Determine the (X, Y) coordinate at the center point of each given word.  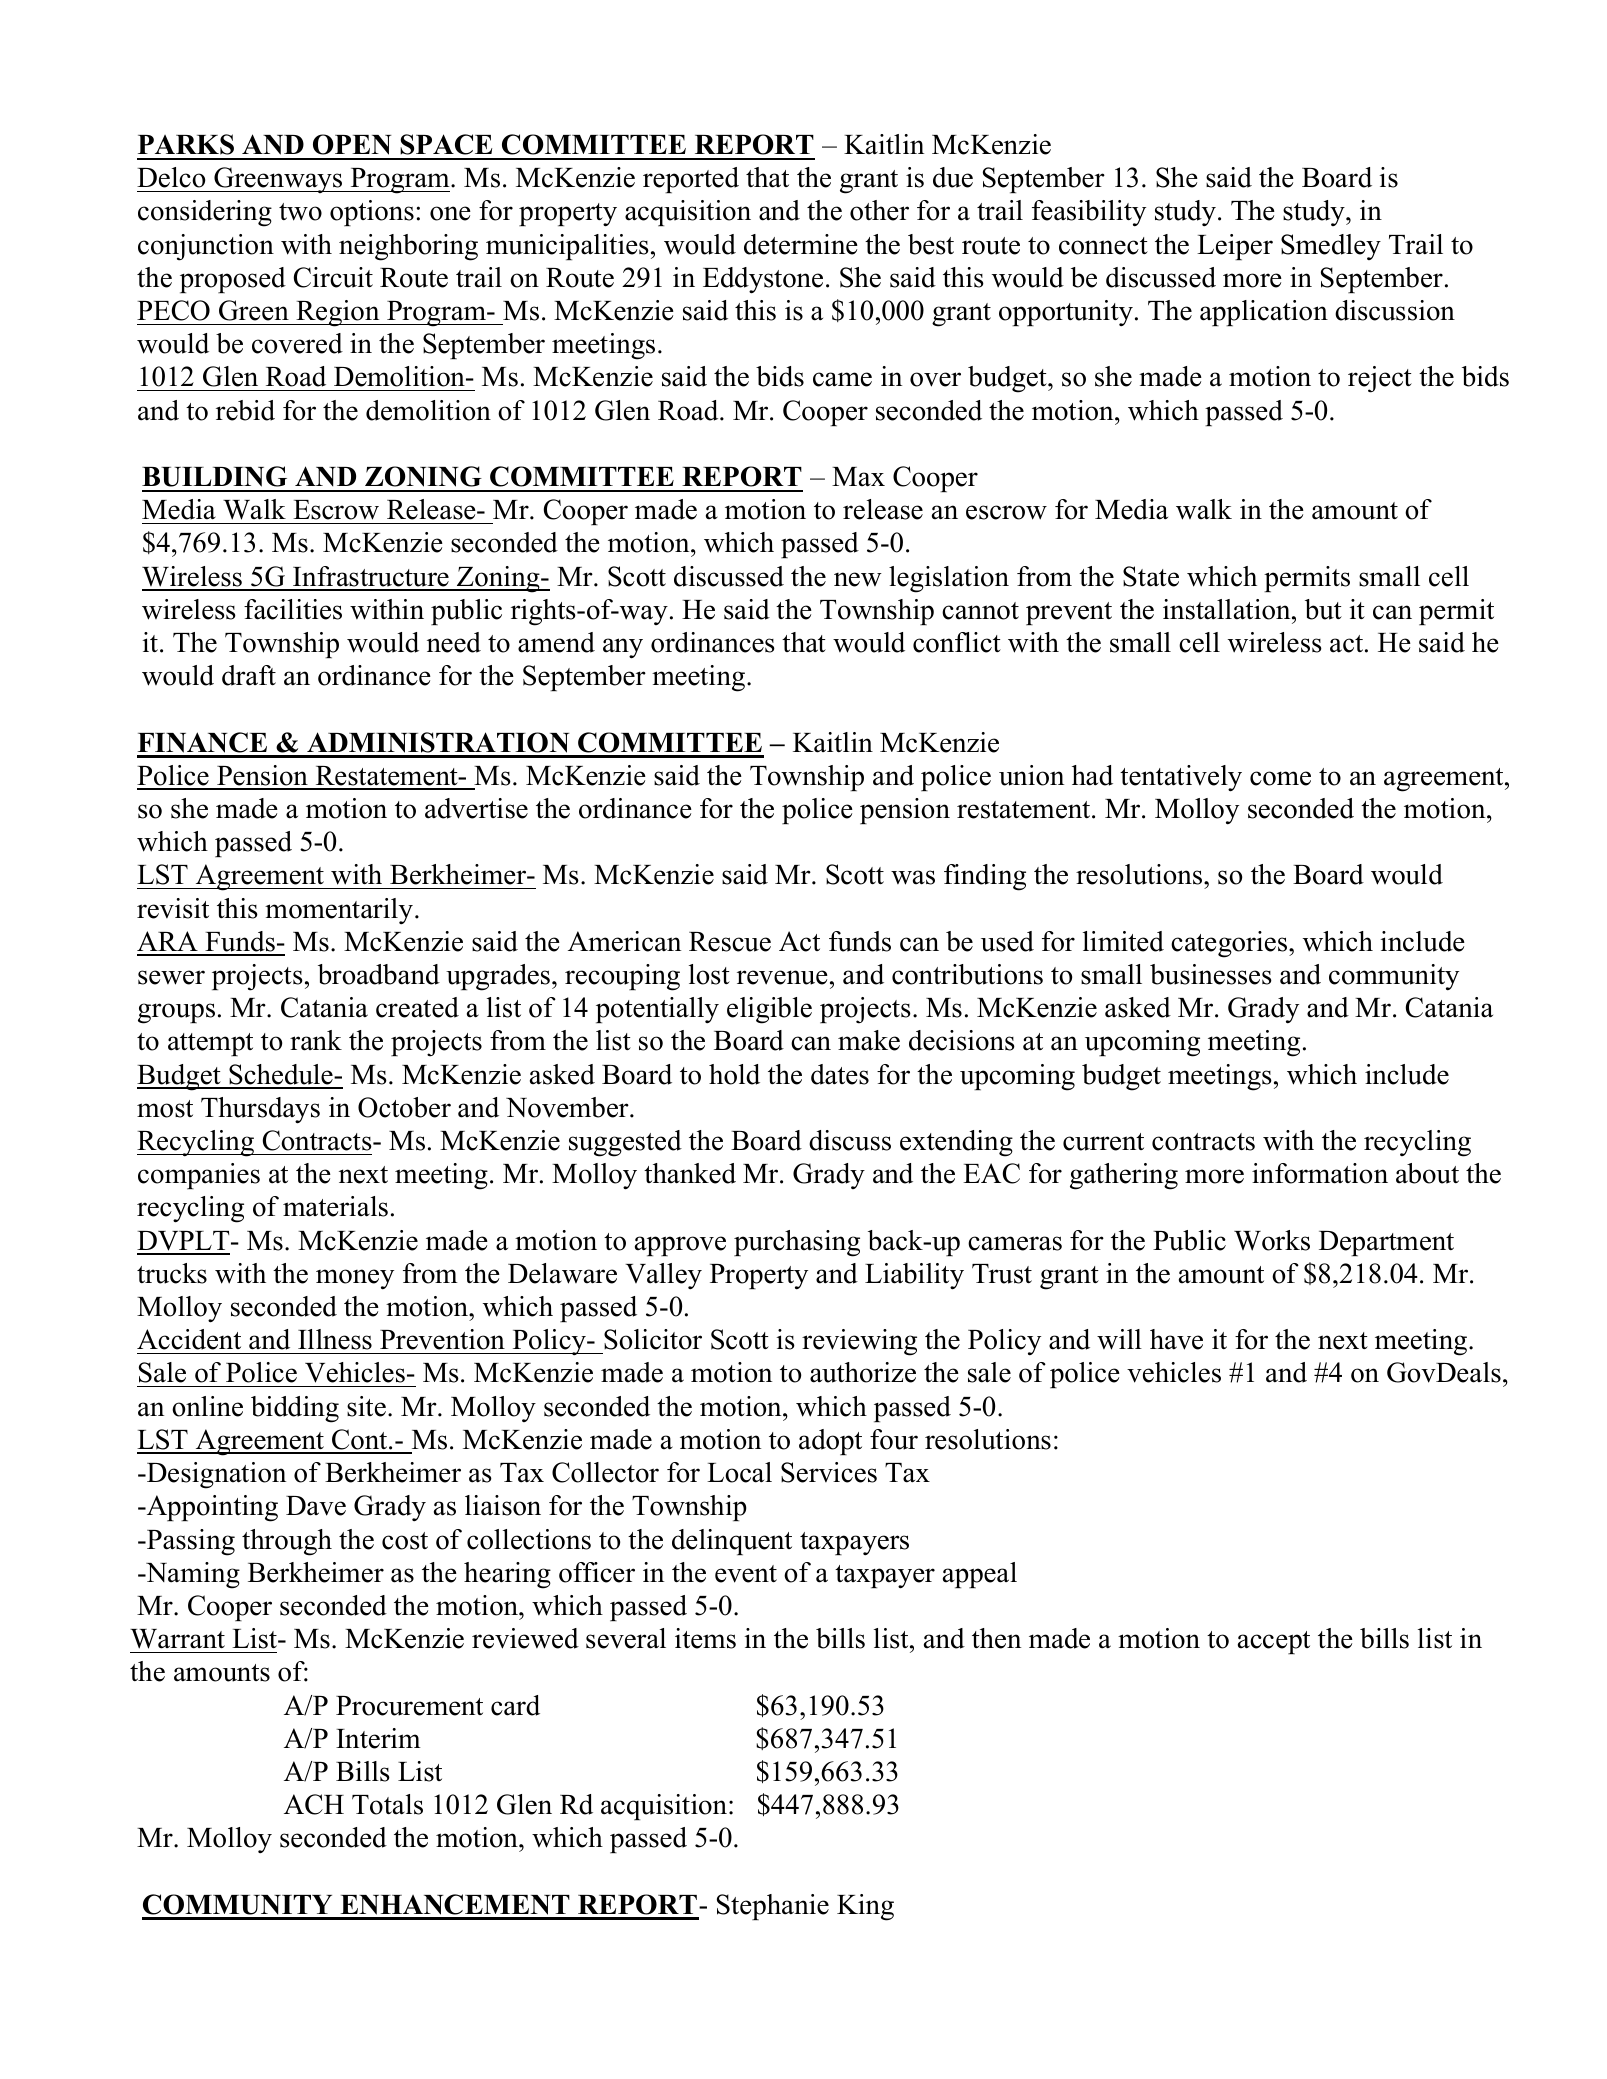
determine (801, 244)
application (1264, 313)
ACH (314, 1804)
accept (1274, 1642)
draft (249, 675)
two (300, 212)
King (865, 1907)
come (1280, 778)
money (355, 1279)
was (913, 877)
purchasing (797, 1243)
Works (1272, 1240)
